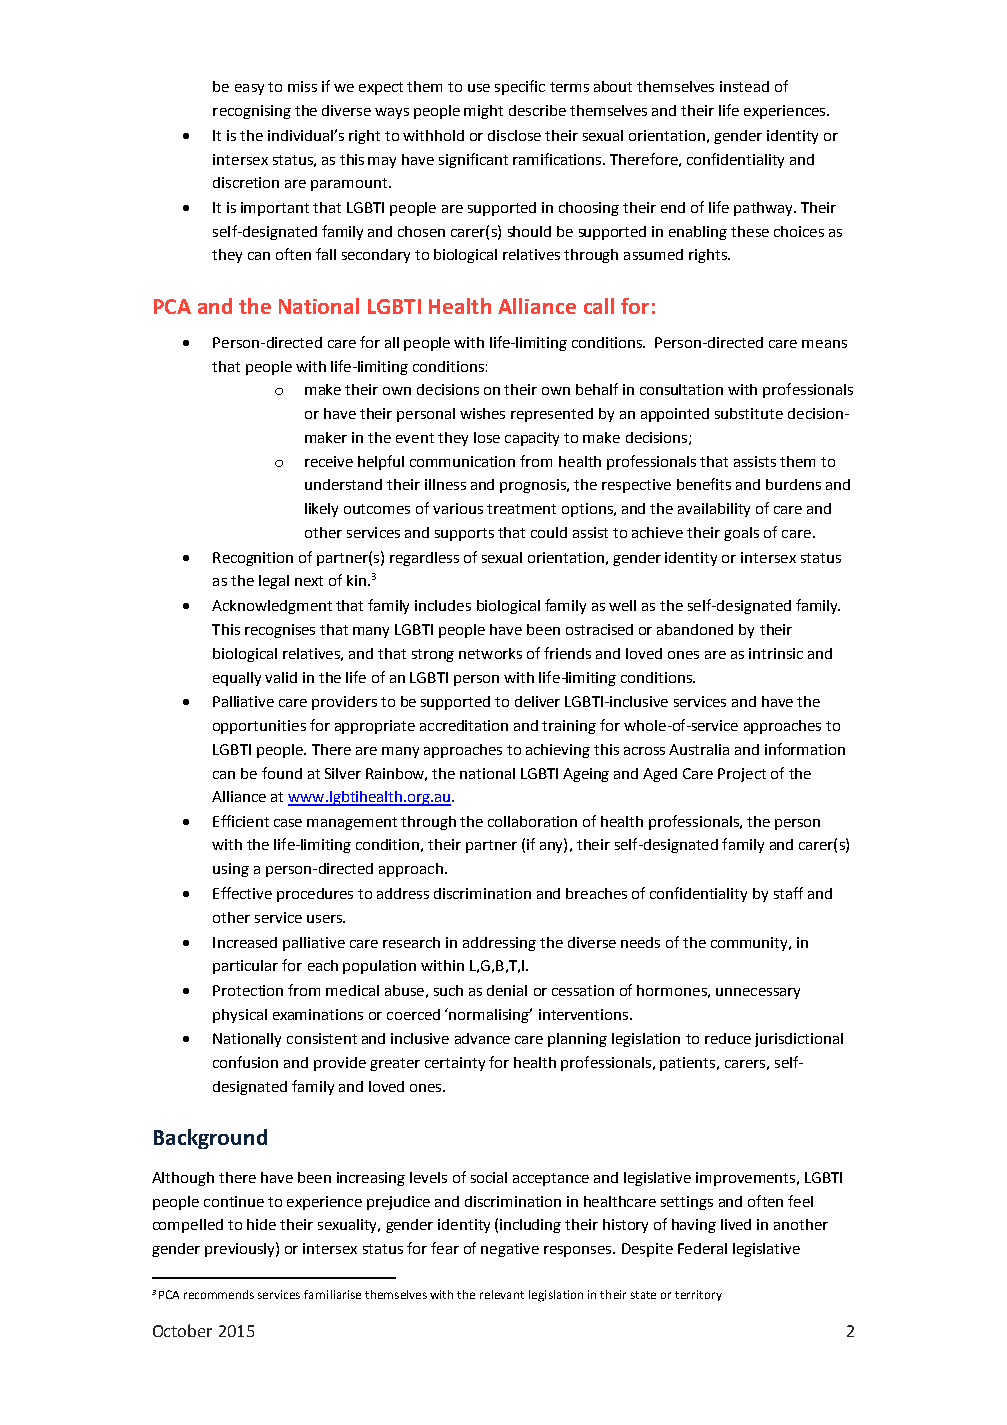 The image size is (1007, 1425). What do you see at coordinates (483, 112) in the image?
I see `might` at bounding box center [483, 112].
